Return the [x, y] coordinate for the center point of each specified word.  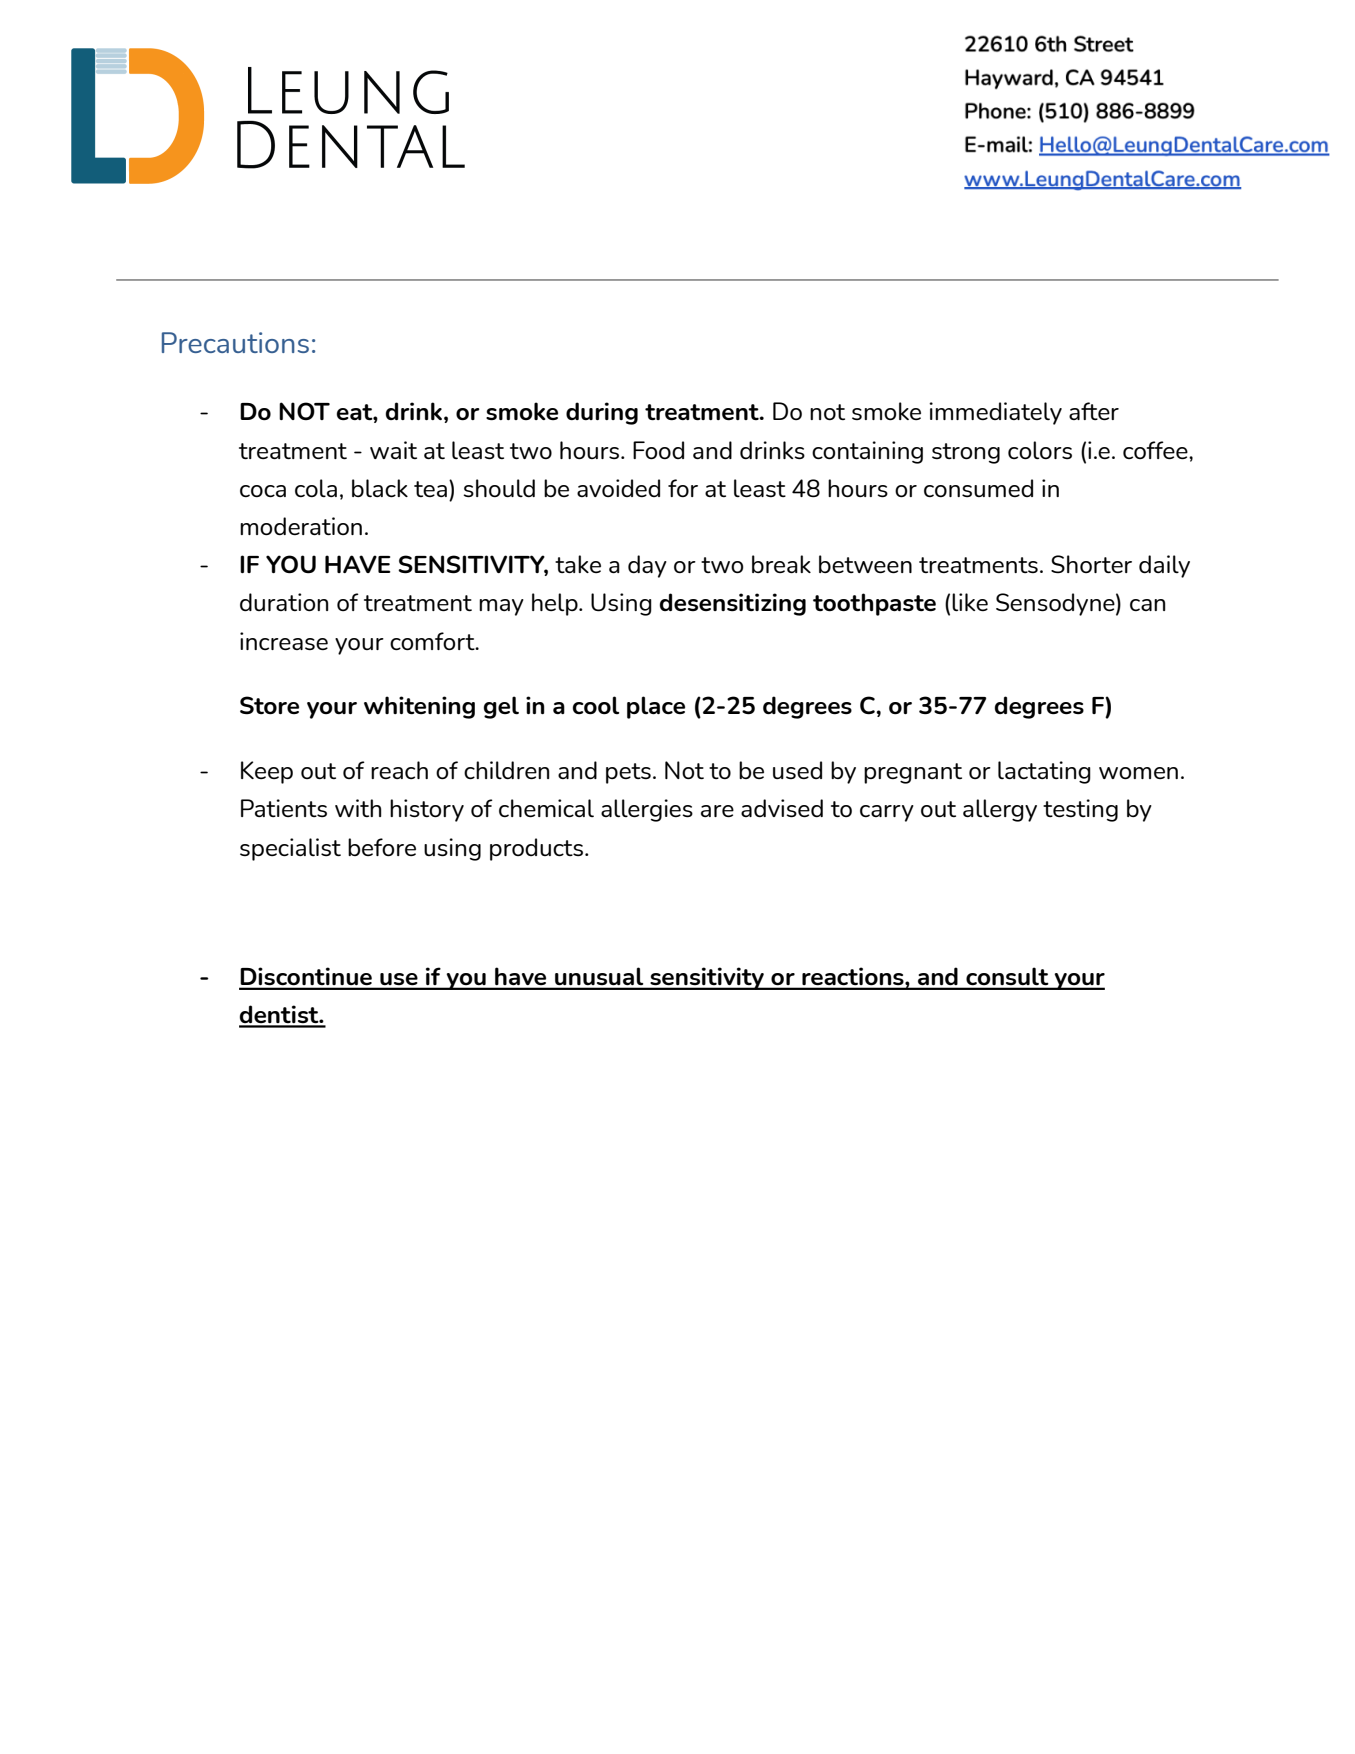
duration [284, 602]
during [602, 413]
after [1094, 411]
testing [1080, 810]
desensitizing [733, 604]
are [717, 811]
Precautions [235, 342]
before [382, 847]
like [970, 602]
